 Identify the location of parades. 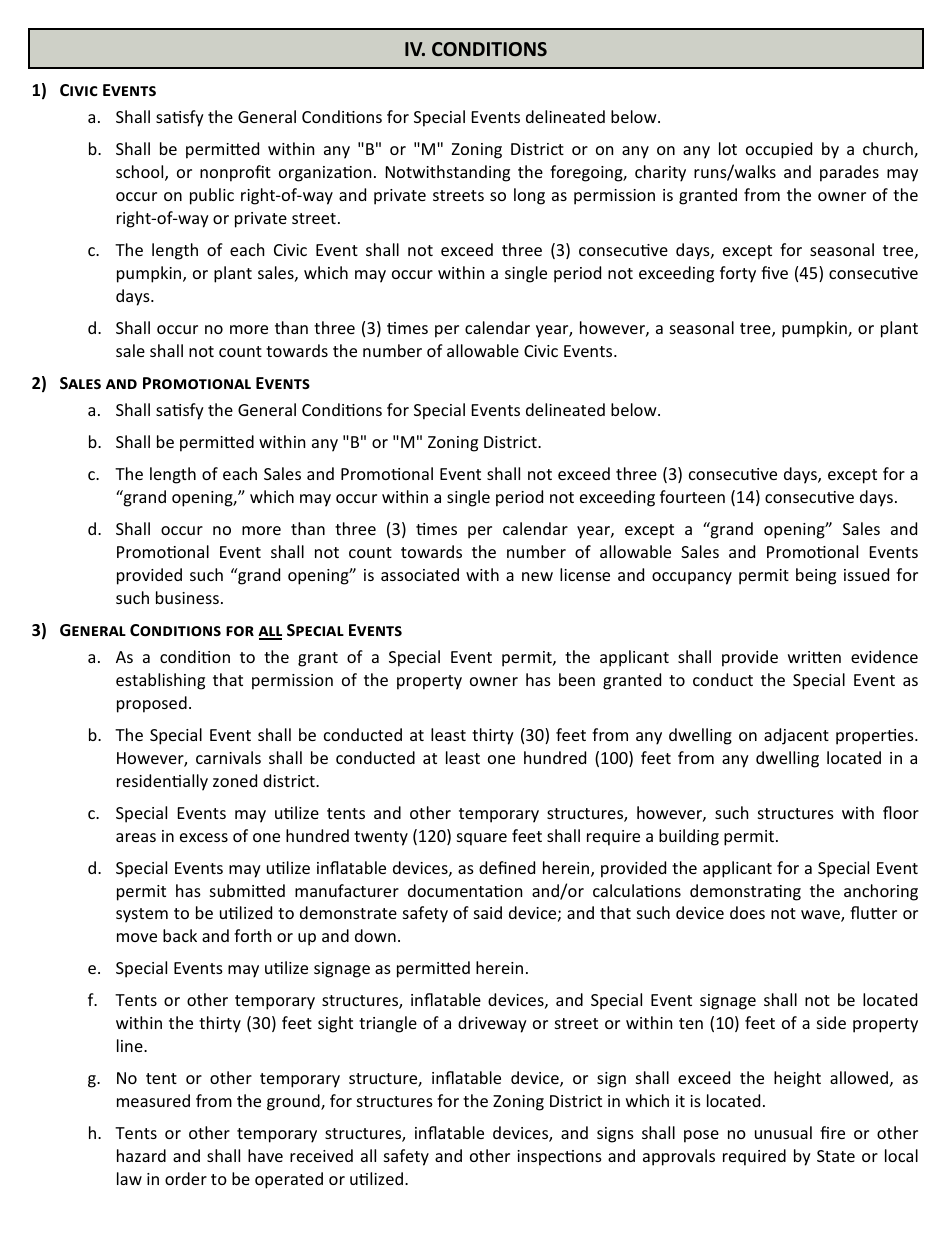
(849, 173).
